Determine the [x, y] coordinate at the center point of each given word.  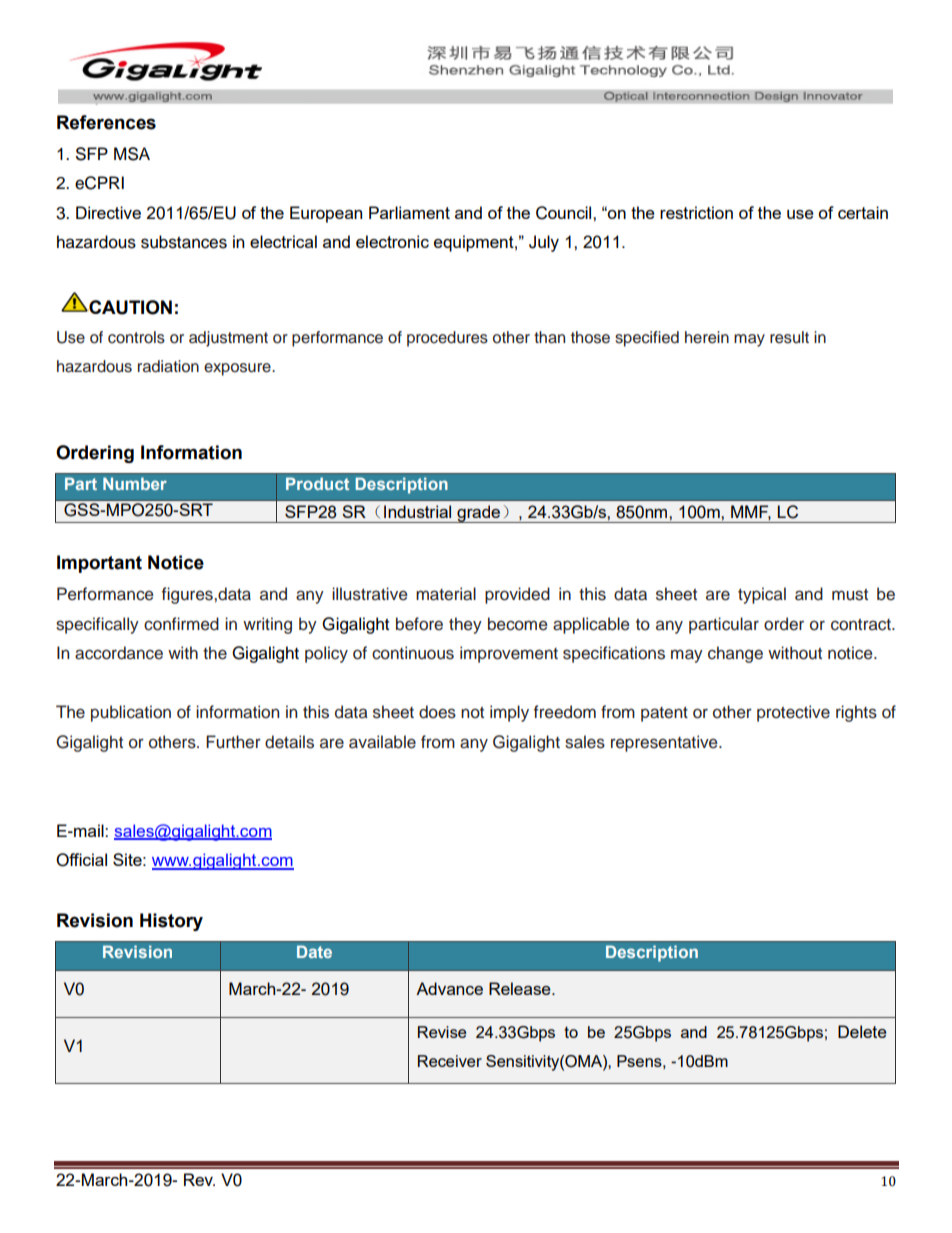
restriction [696, 212]
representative [665, 743]
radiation [168, 366]
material [446, 594]
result [789, 337]
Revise [442, 1032]
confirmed [181, 624]
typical [762, 595]
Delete [862, 1031]
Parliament [409, 212]
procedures [447, 339]
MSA [132, 154]
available [382, 742]
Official [81, 860]
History [171, 922]
